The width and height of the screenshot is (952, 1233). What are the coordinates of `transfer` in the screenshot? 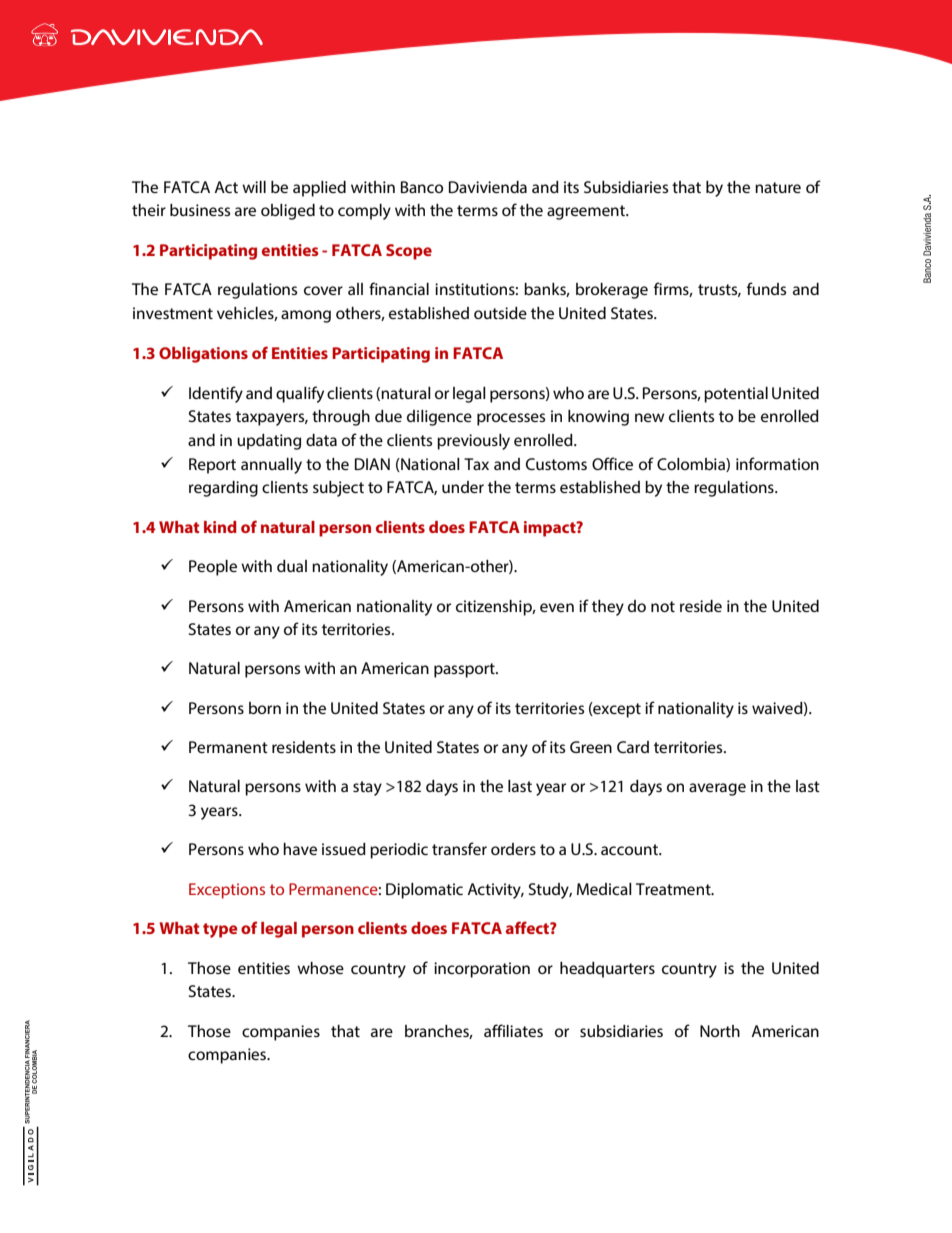 It's located at (459, 848).
